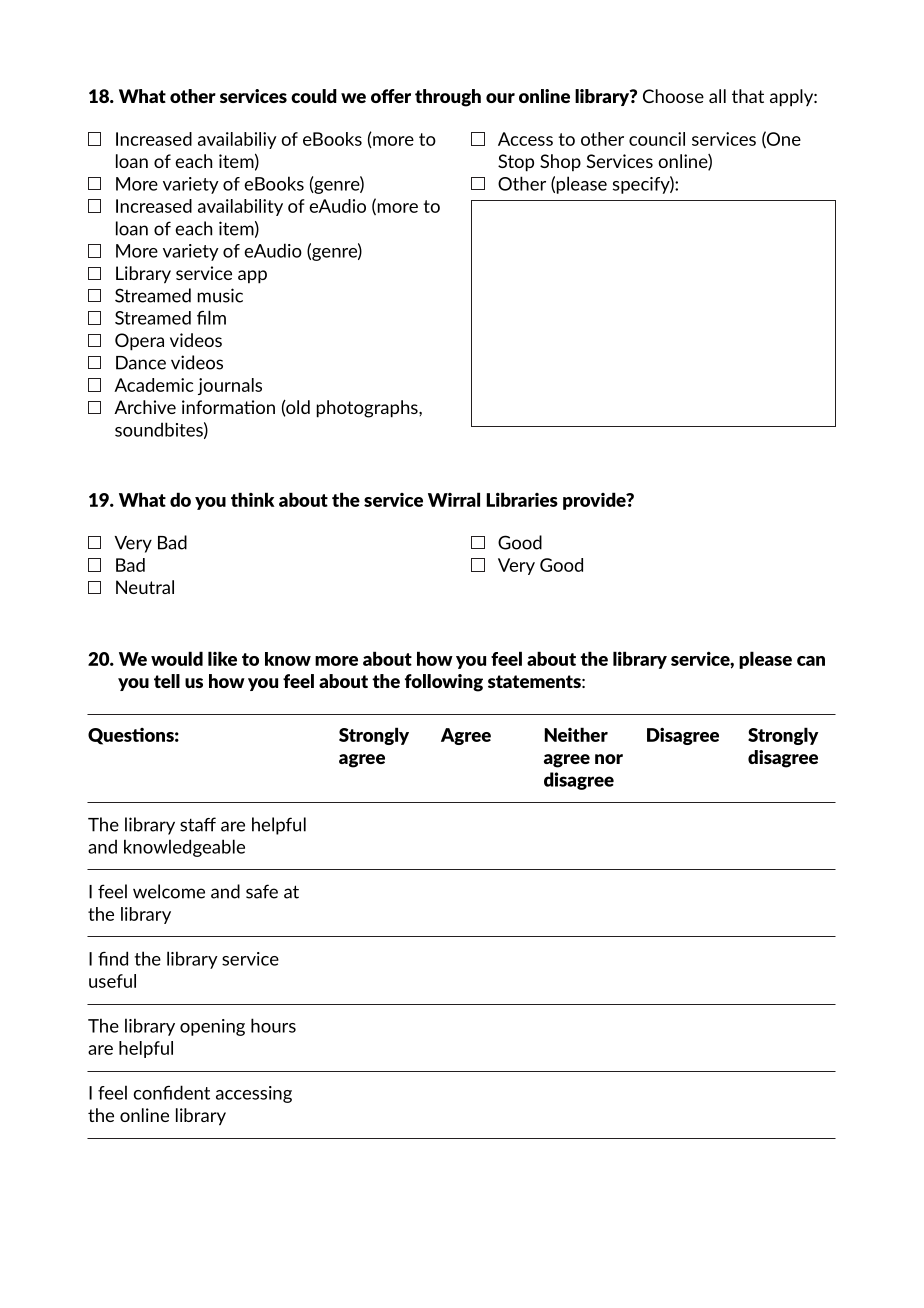  I want to click on photographs, so click(368, 409).
